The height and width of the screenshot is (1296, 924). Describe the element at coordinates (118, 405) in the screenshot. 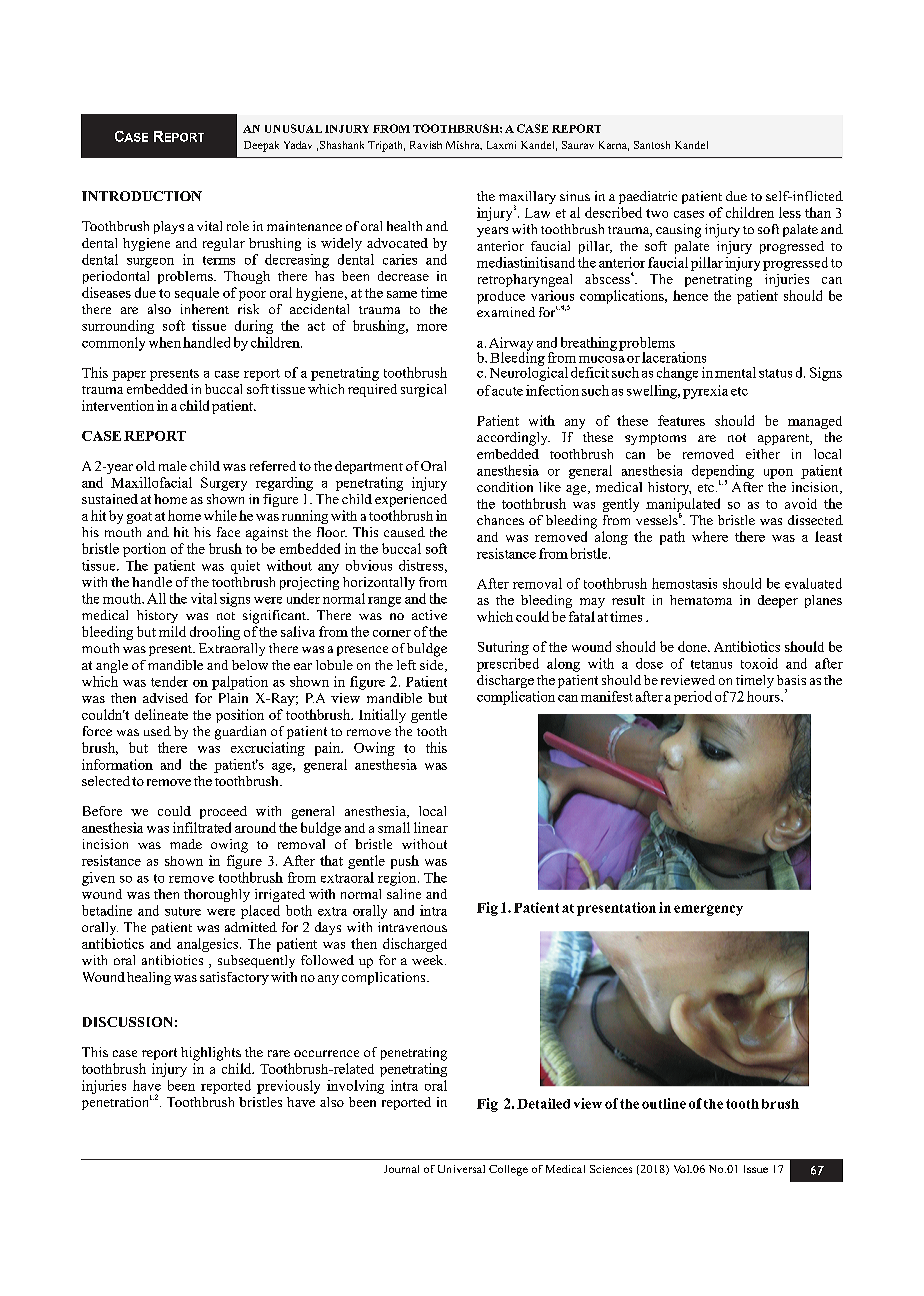

I see `intervention` at that location.
